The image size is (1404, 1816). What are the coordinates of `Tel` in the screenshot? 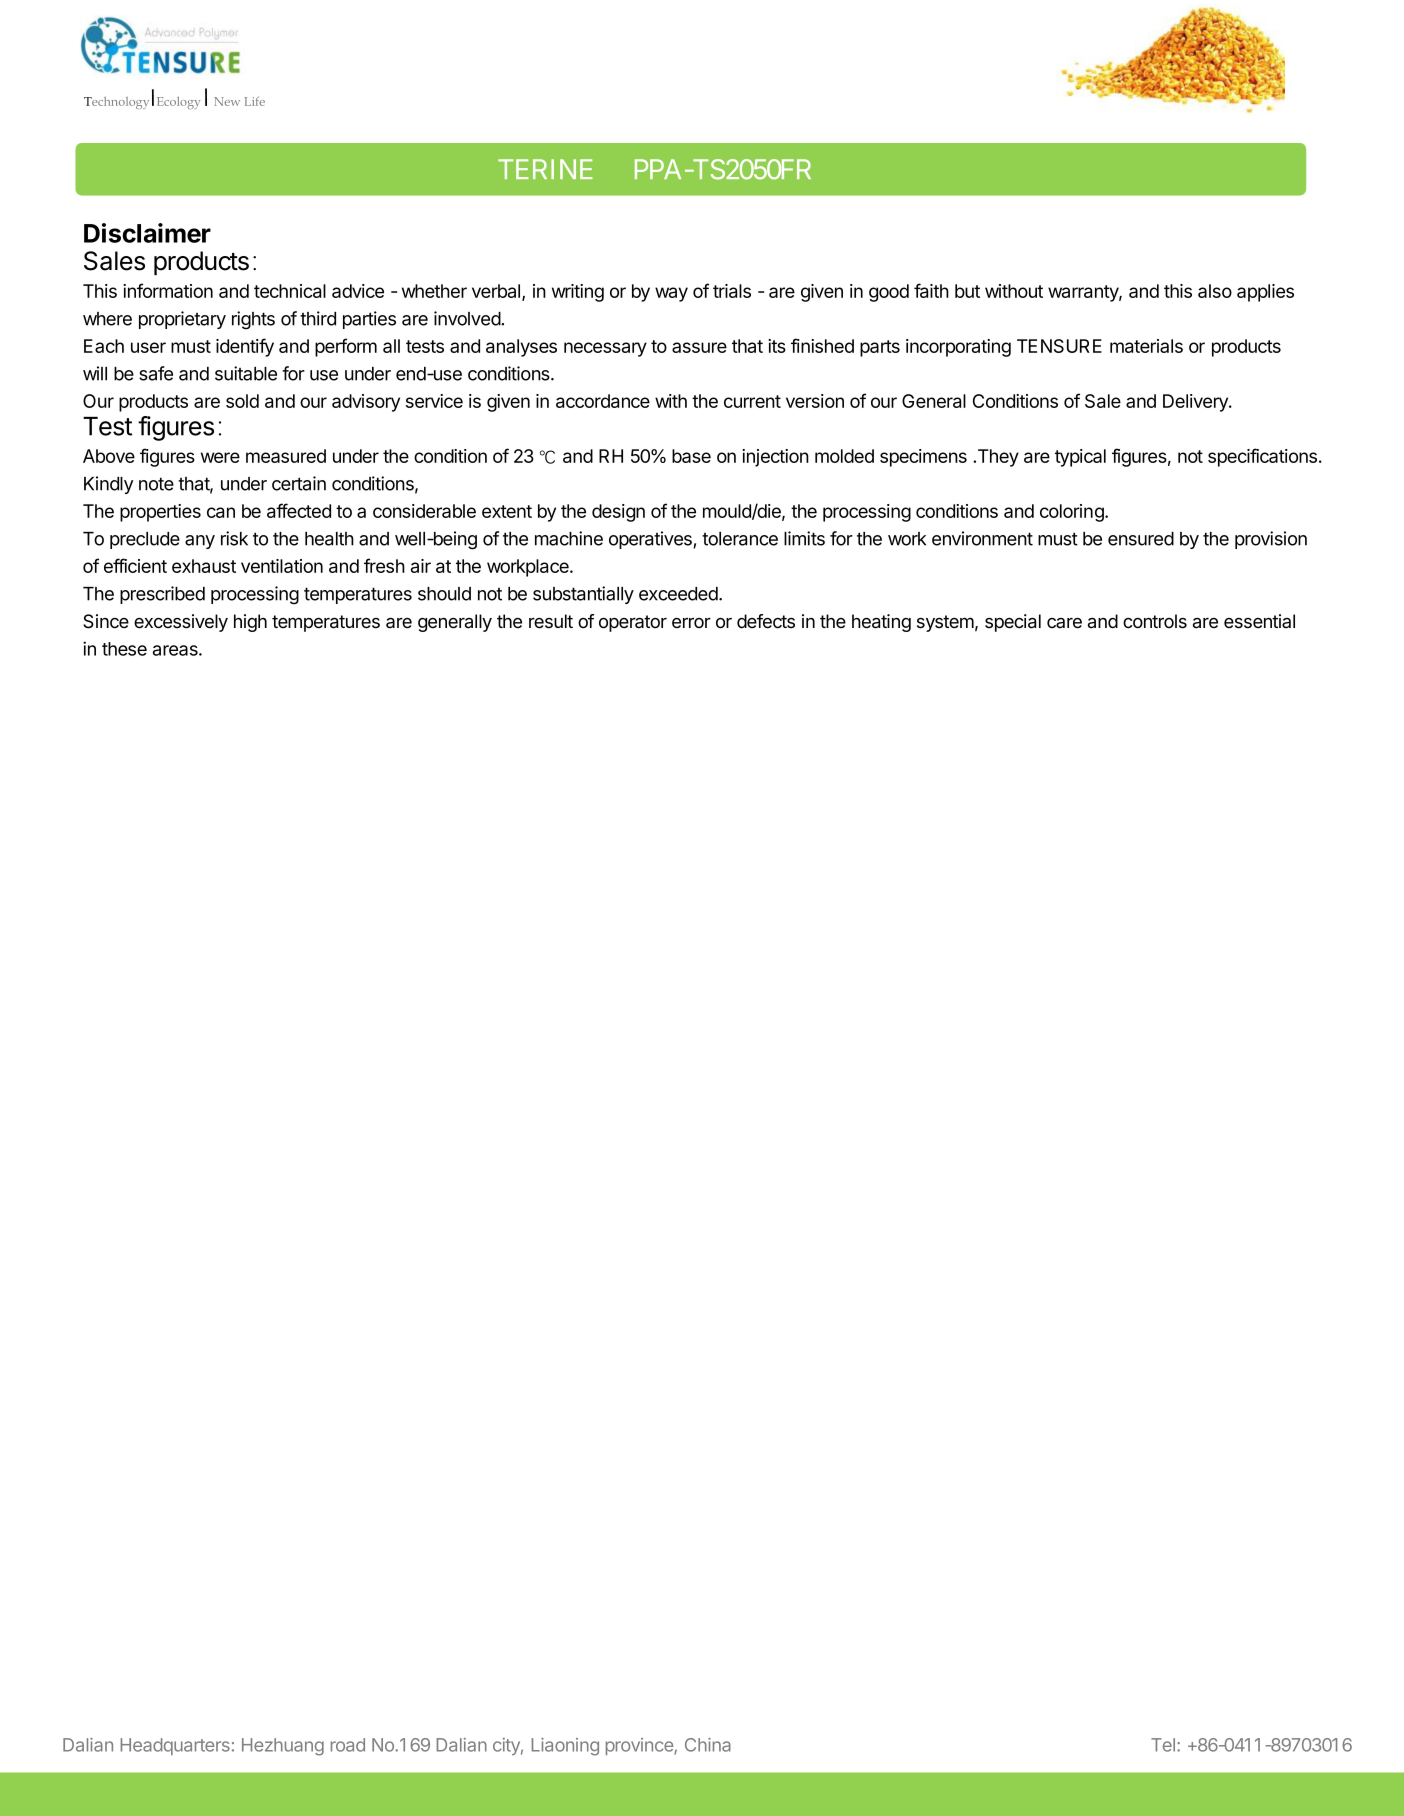 It's located at (1164, 1745).
